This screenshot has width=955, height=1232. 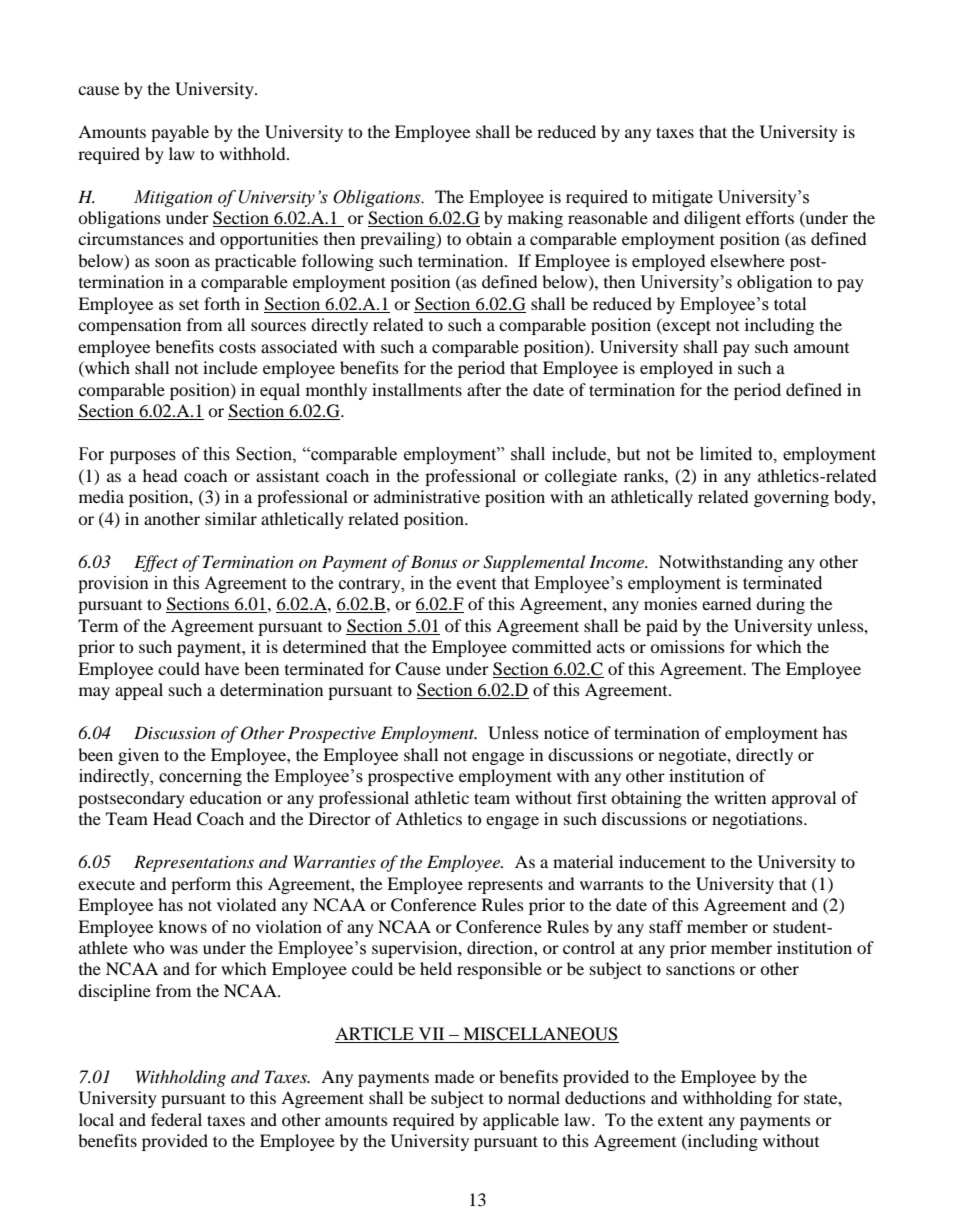 I want to click on written, so click(x=740, y=797).
